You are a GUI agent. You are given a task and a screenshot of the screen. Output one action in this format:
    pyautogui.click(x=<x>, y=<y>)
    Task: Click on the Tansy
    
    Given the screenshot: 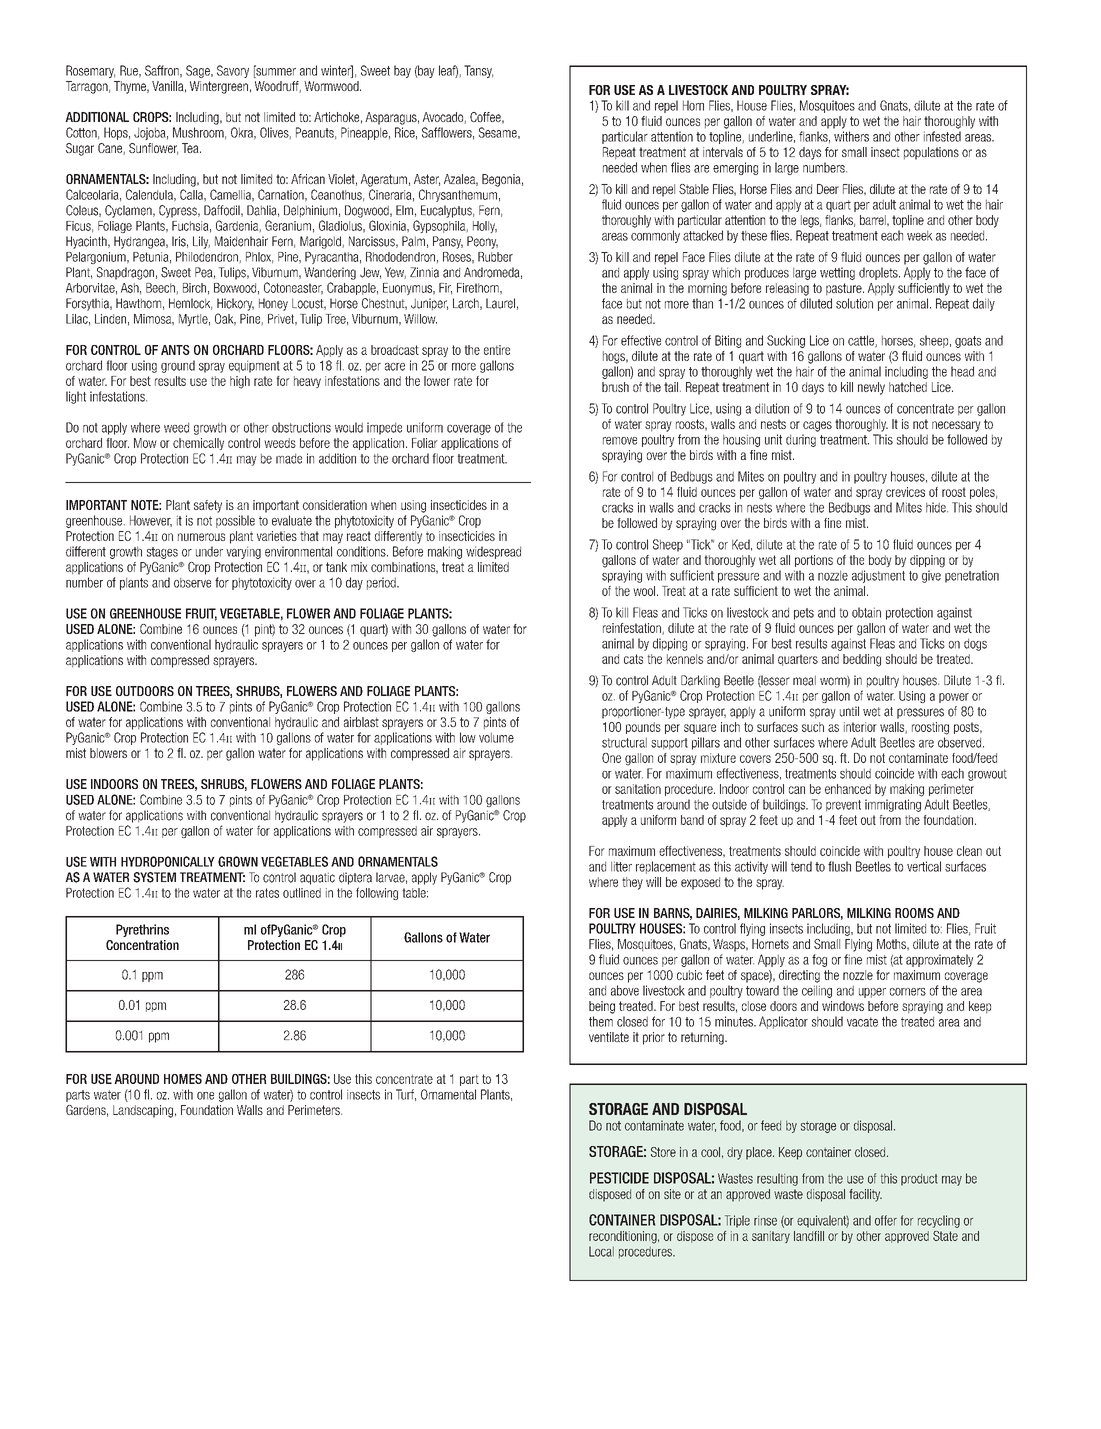 What is the action you would take?
    pyautogui.click(x=478, y=71)
